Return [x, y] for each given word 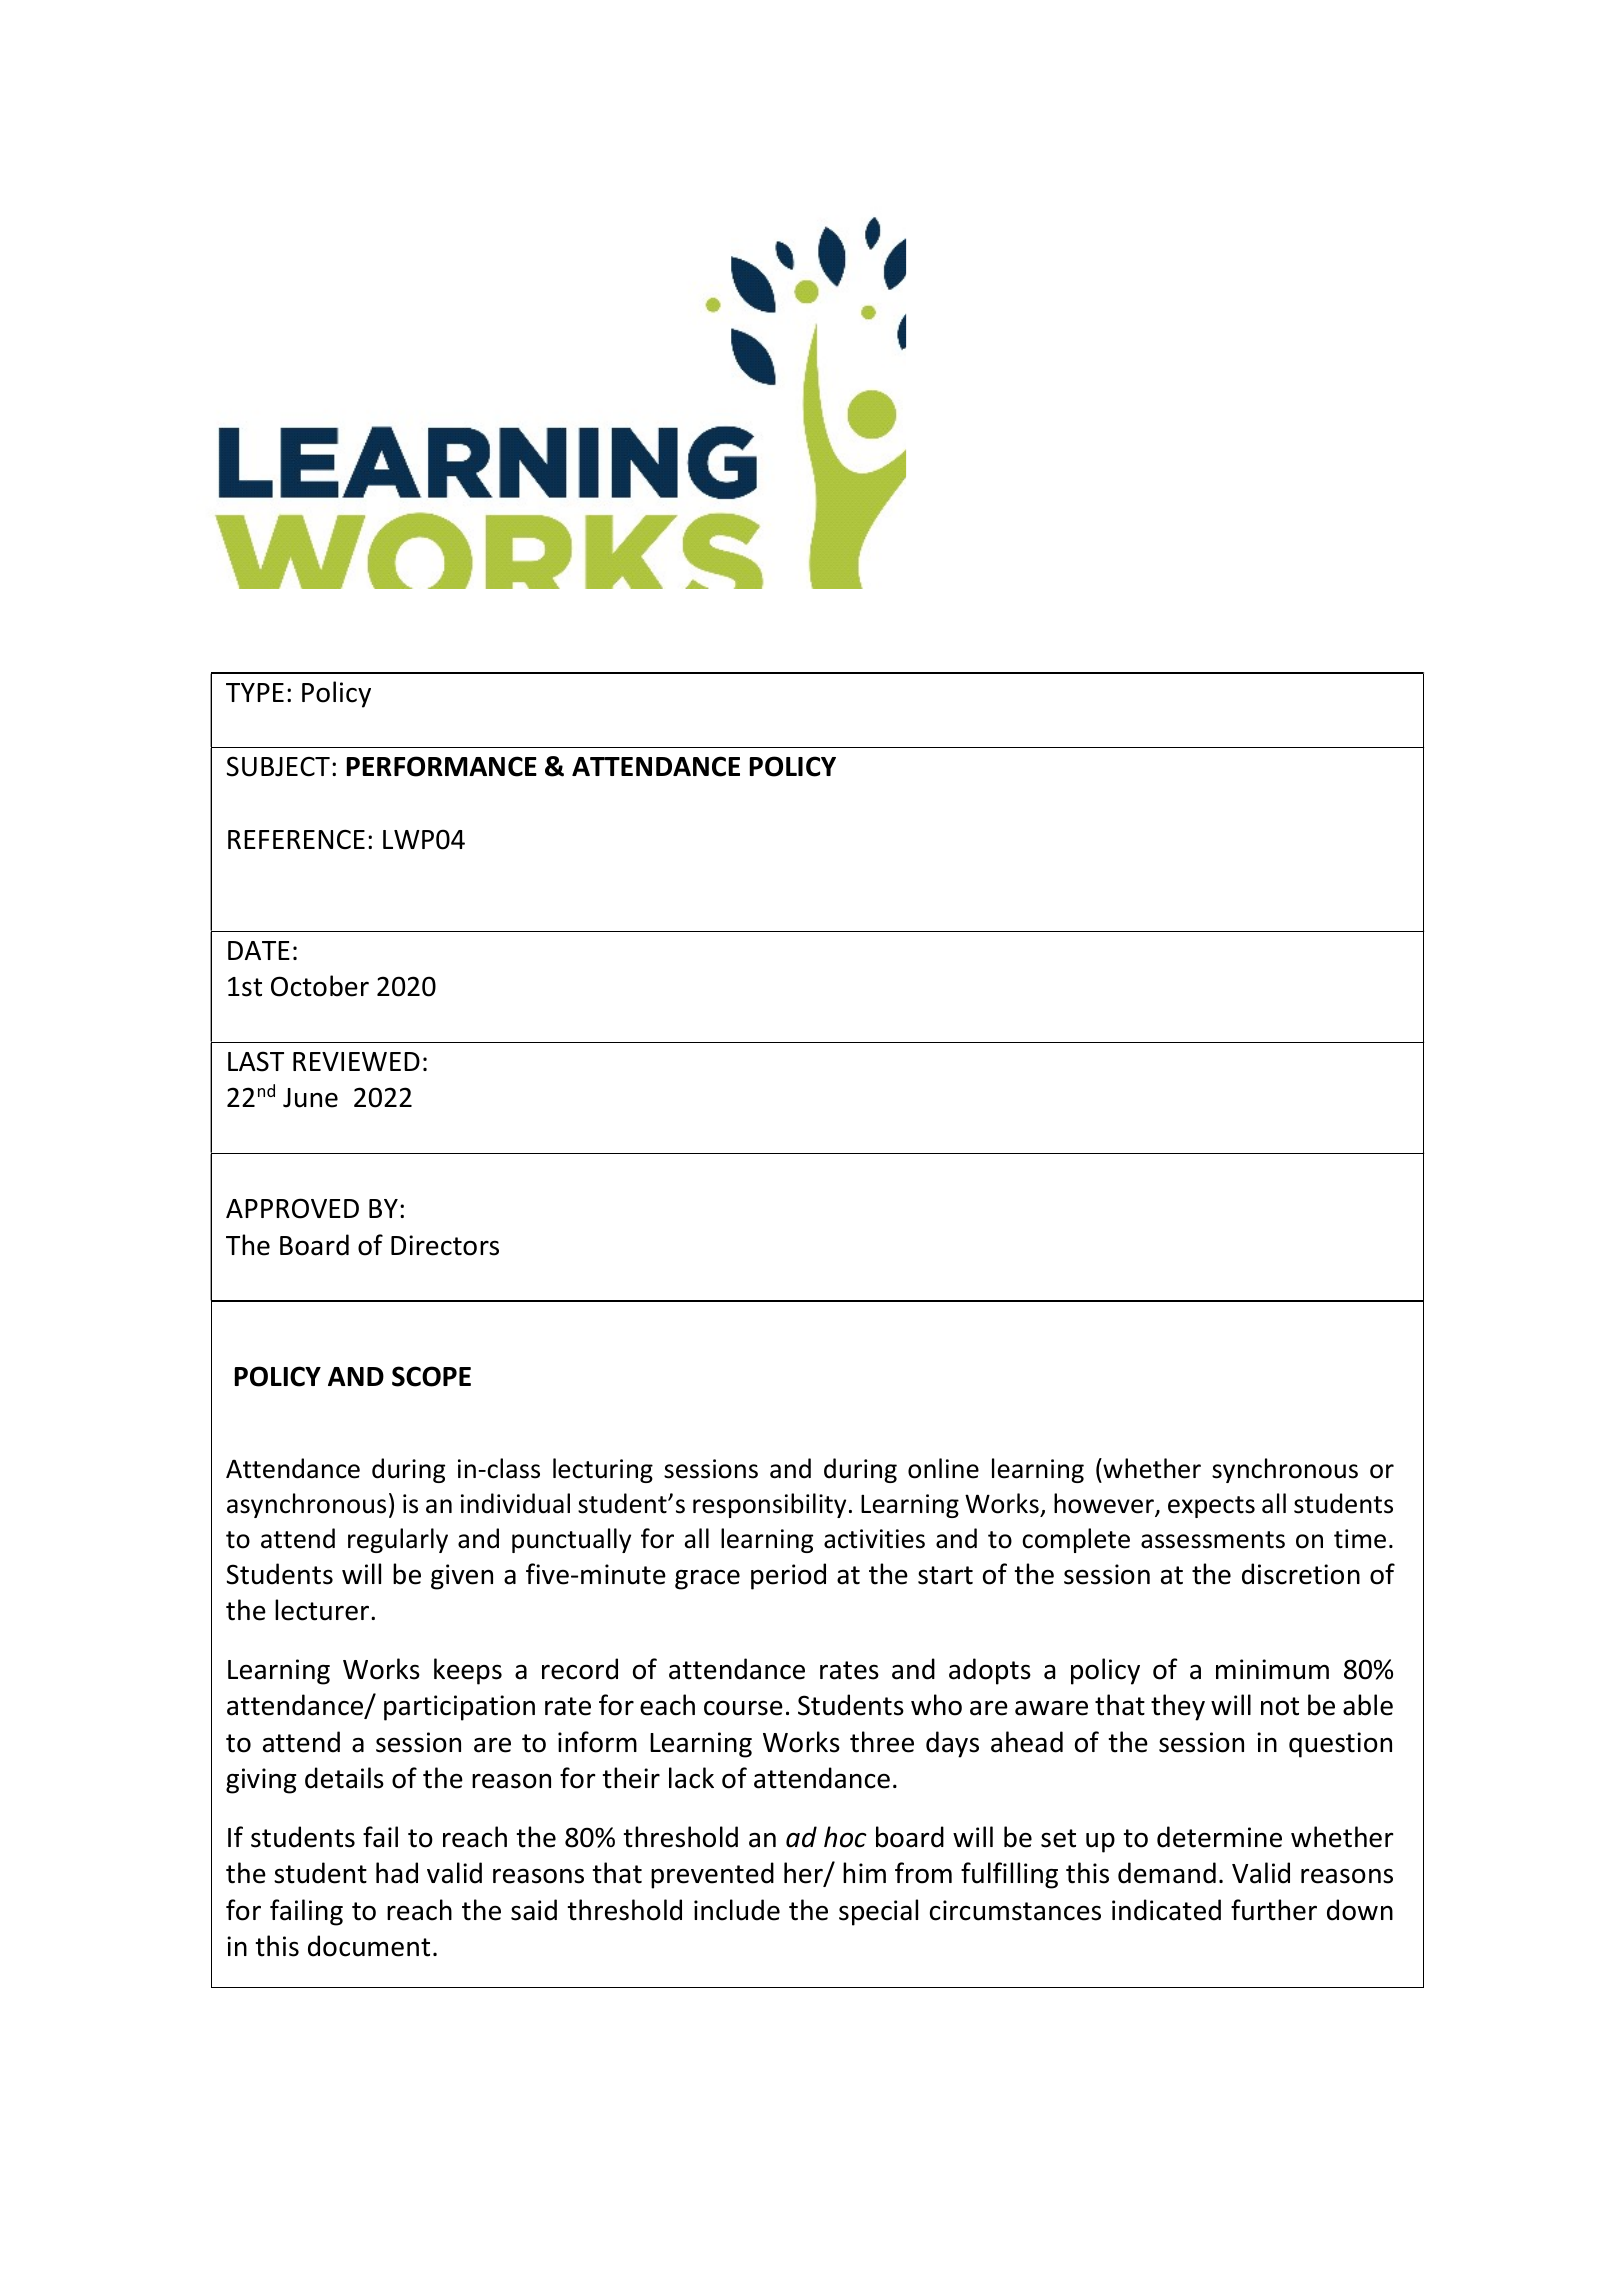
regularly [398, 1540]
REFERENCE [296, 840]
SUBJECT [278, 766]
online [943, 1468]
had [397, 1873]
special [878, 1912]
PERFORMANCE [442, 766]
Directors [445, 1245]
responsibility [769, 1505]
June [310, 1098]
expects [1211, 1507]
